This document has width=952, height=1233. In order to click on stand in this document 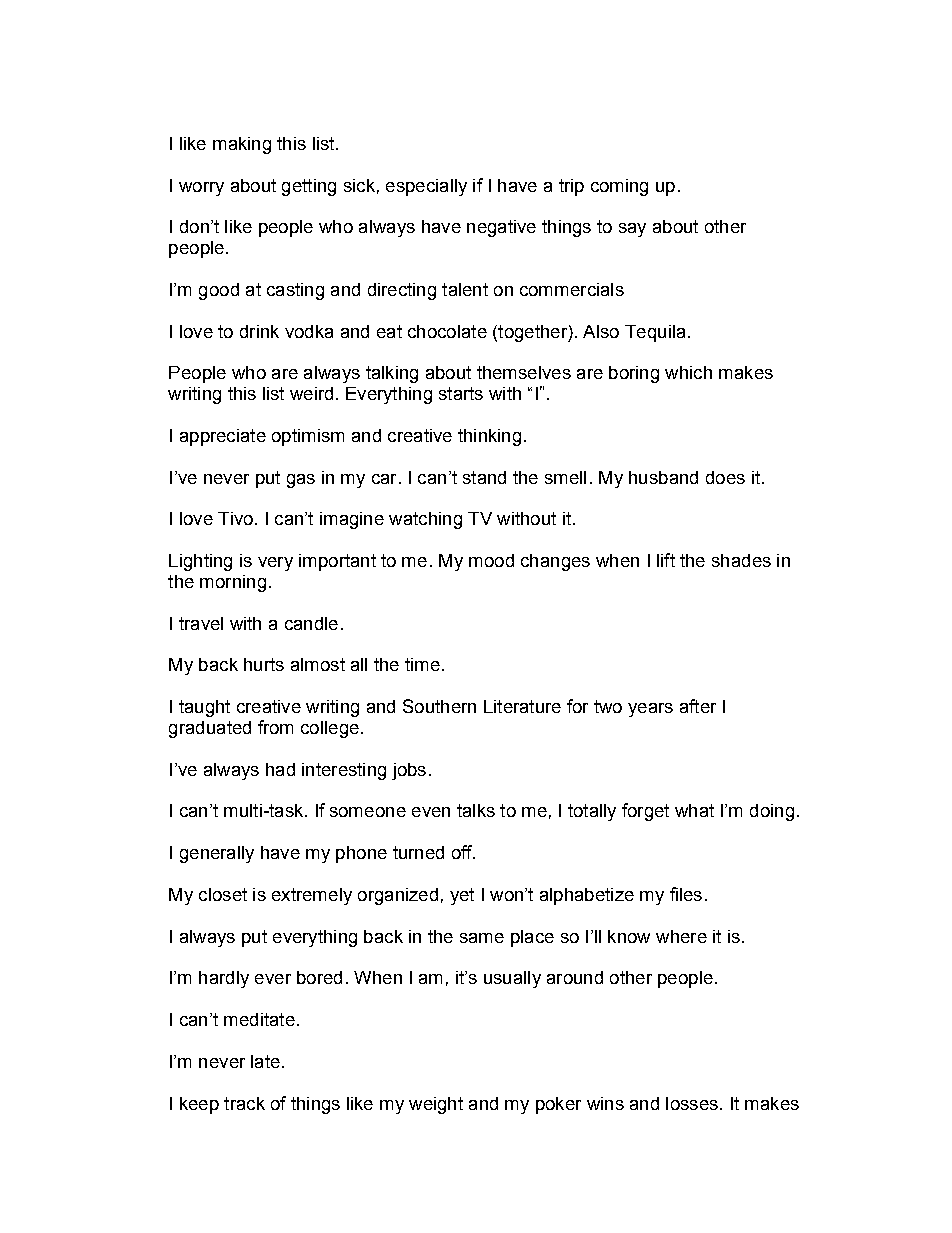, I will do `click(484, 477)`.
